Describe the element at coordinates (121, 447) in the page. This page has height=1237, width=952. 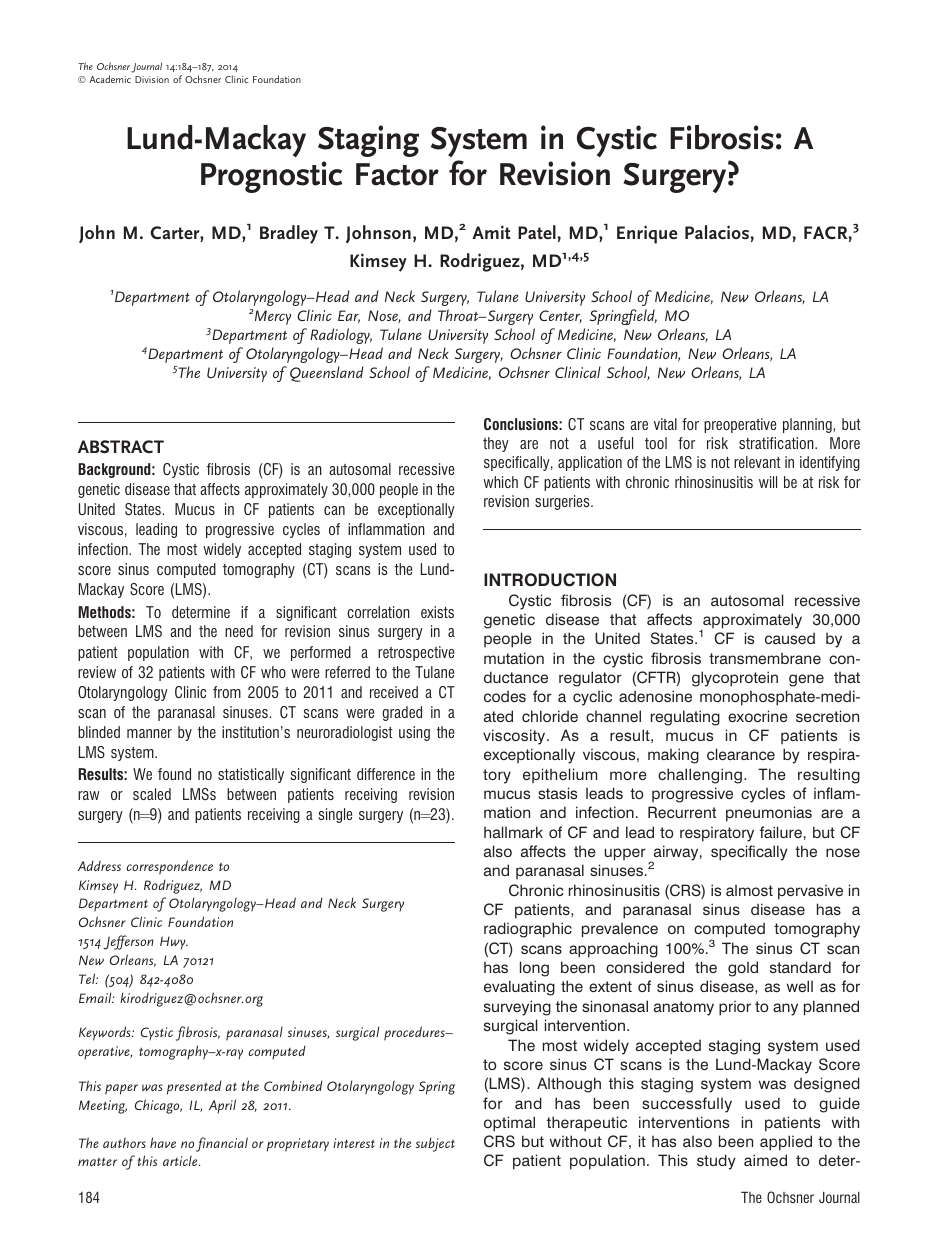
I see `ABSTRACT` at that location.
